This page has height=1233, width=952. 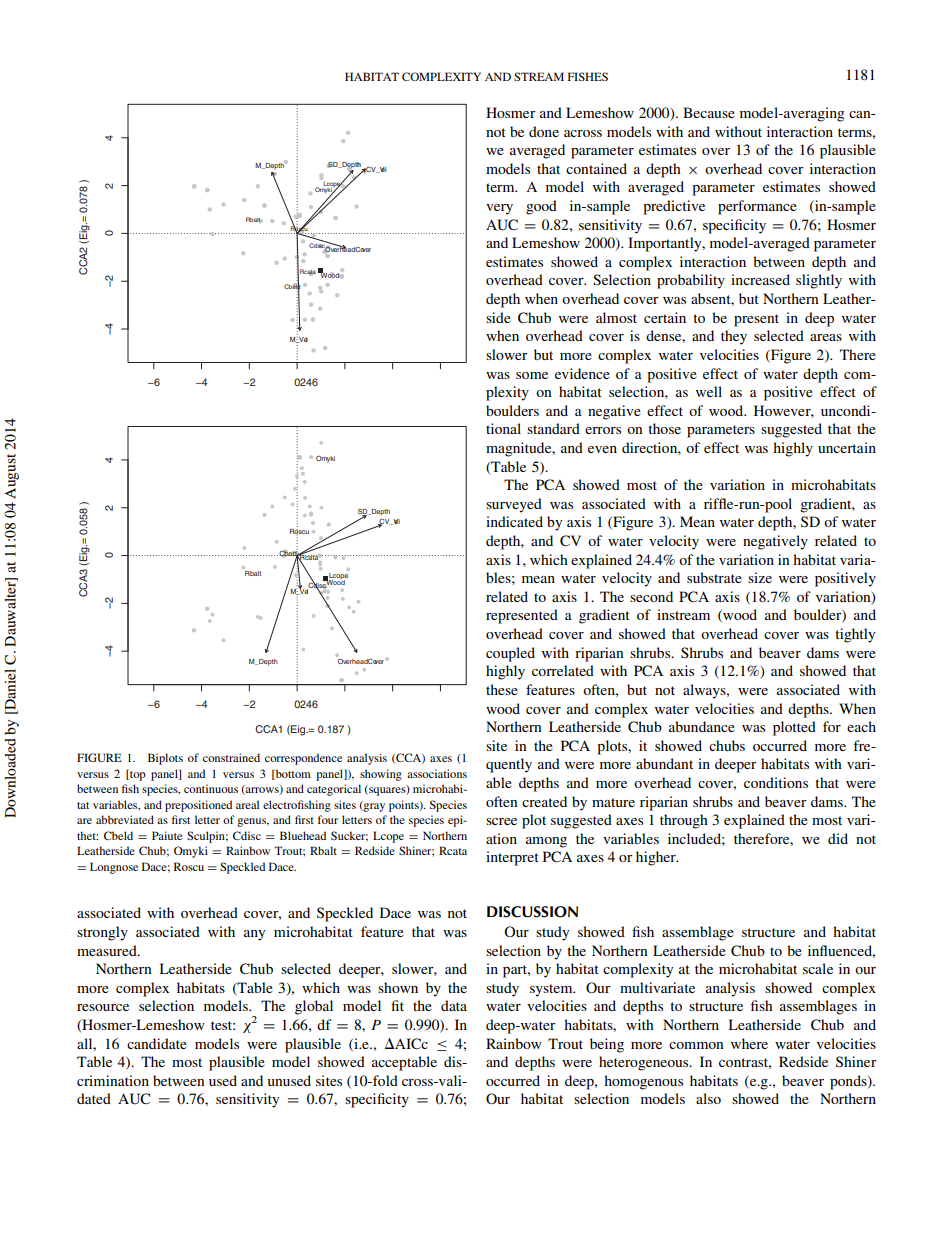 I want to click on genus, so click(x=253, y=822).
